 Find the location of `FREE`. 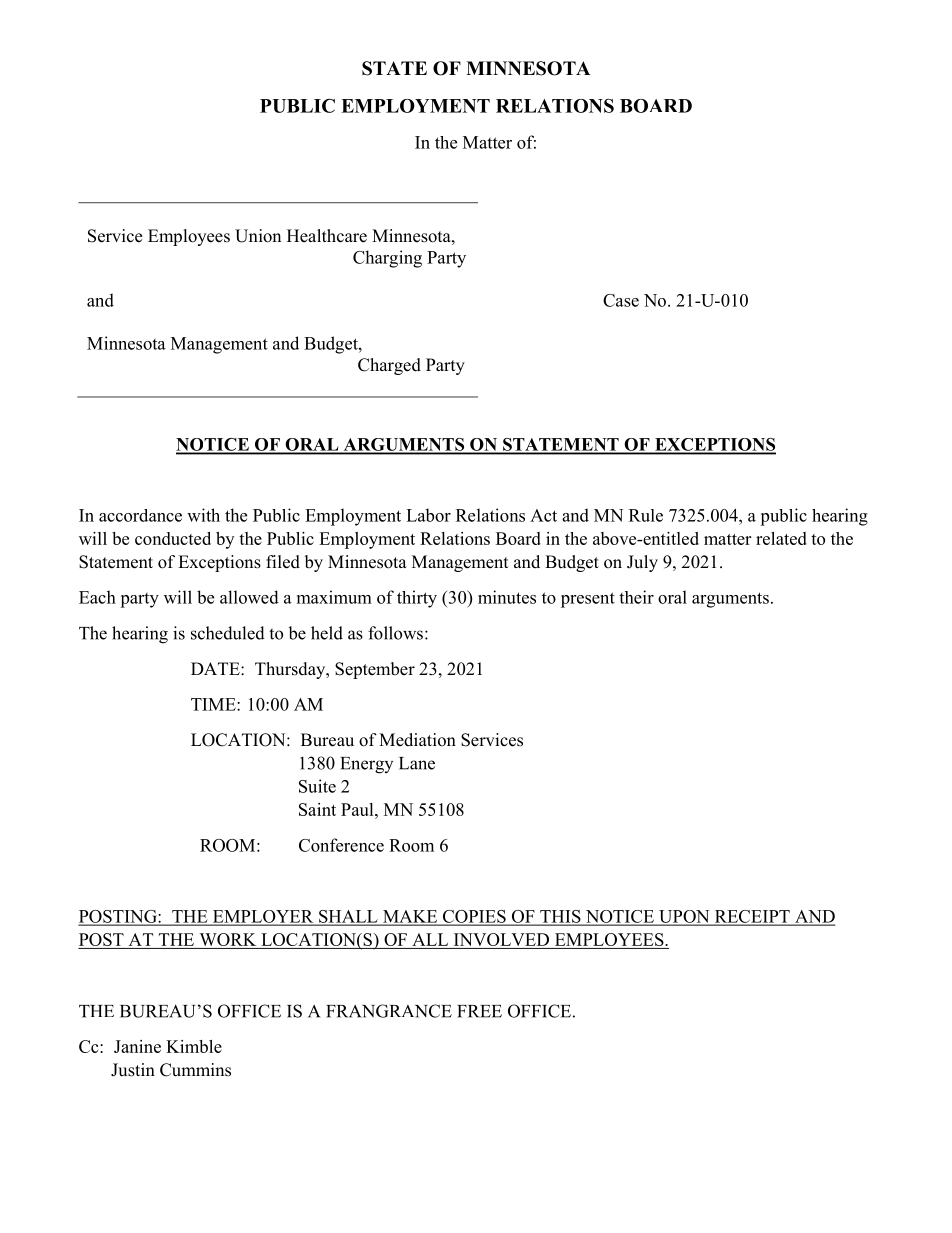

FREE is located at coordinates (479, 1011).
